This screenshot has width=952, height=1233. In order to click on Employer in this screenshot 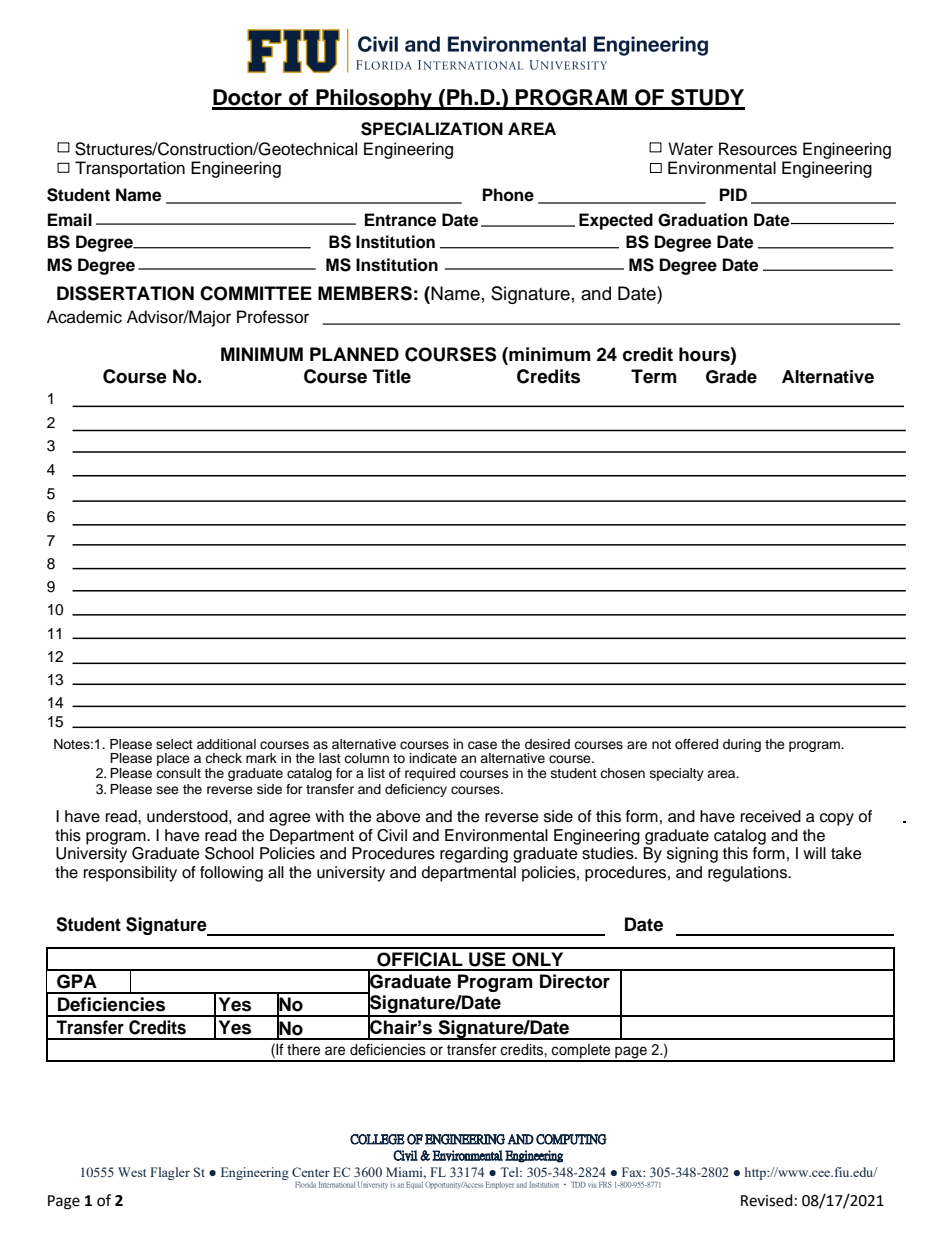, I will do `click(500, 1185)`.
